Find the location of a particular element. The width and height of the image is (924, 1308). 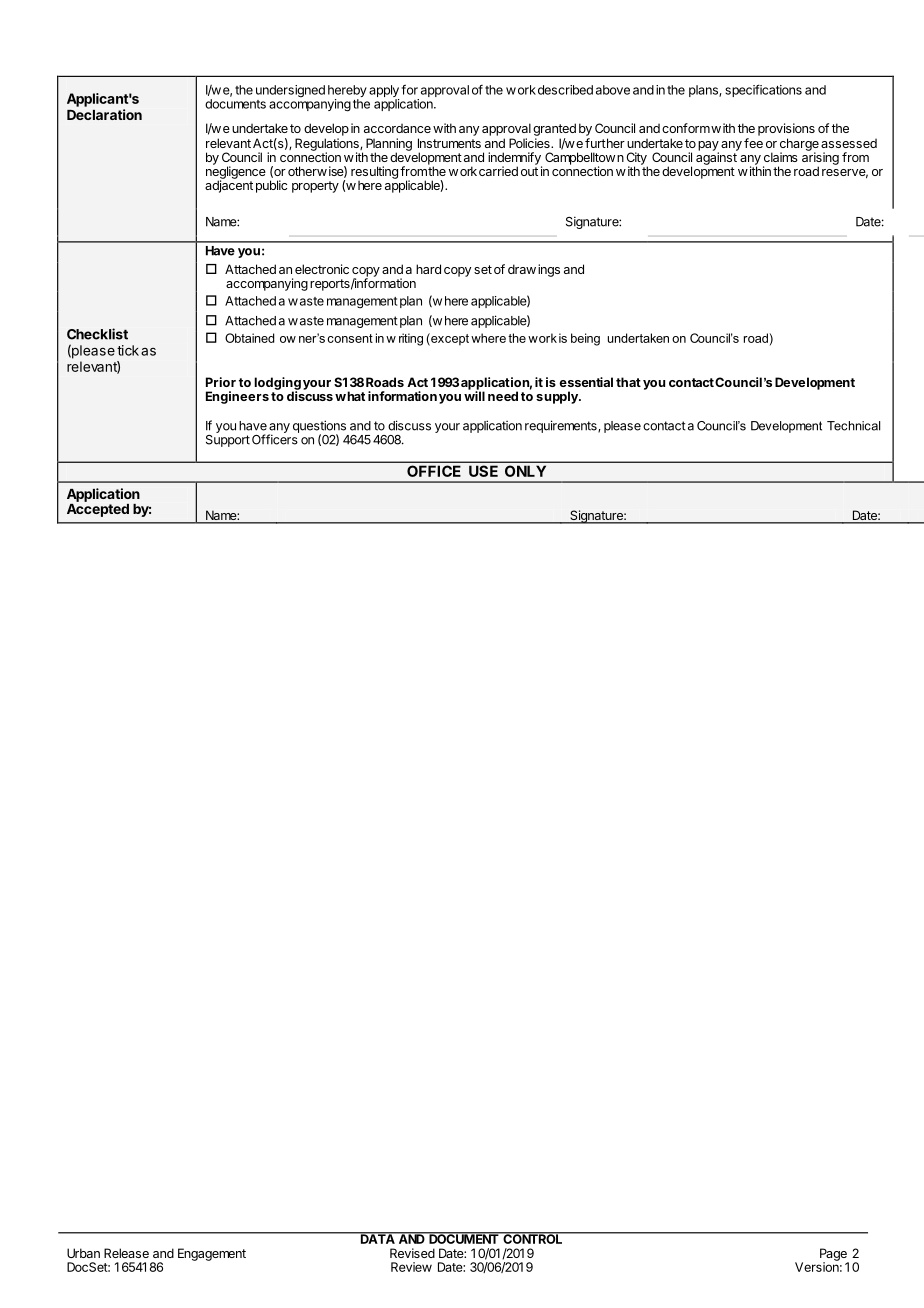

Revised is located at coordinates (412, 1253).
